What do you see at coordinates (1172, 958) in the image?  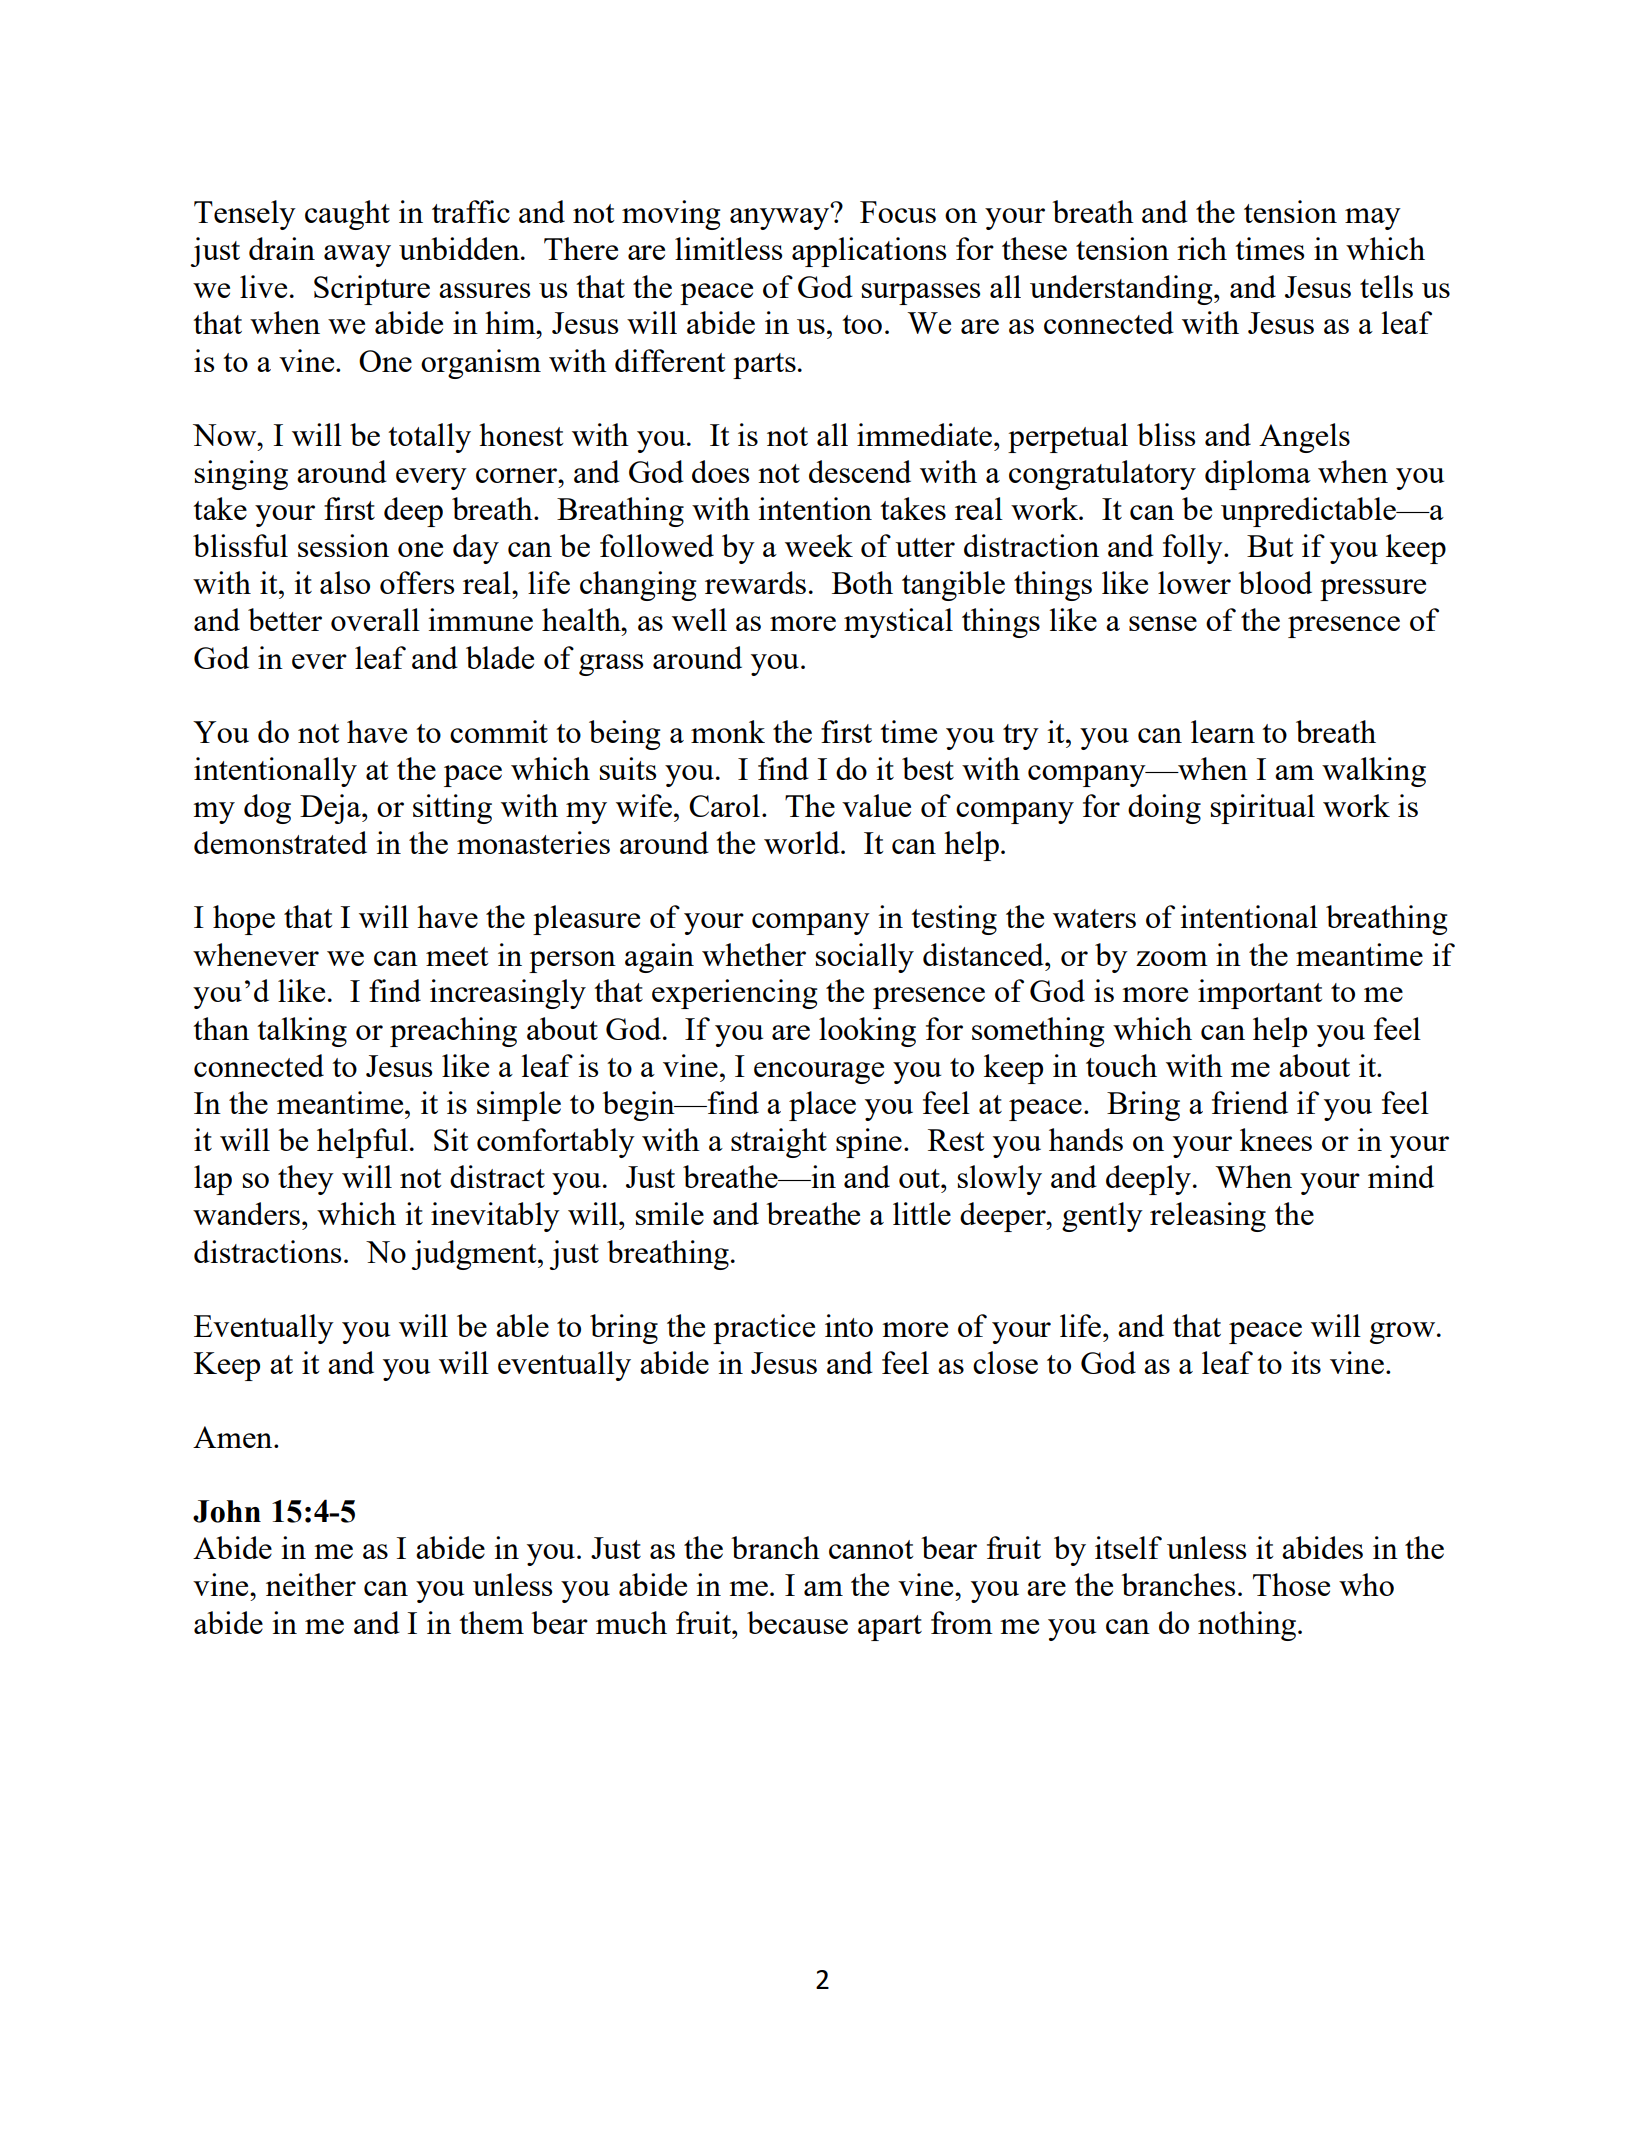 I see `zoom` at bounding box center [1172, 958].
